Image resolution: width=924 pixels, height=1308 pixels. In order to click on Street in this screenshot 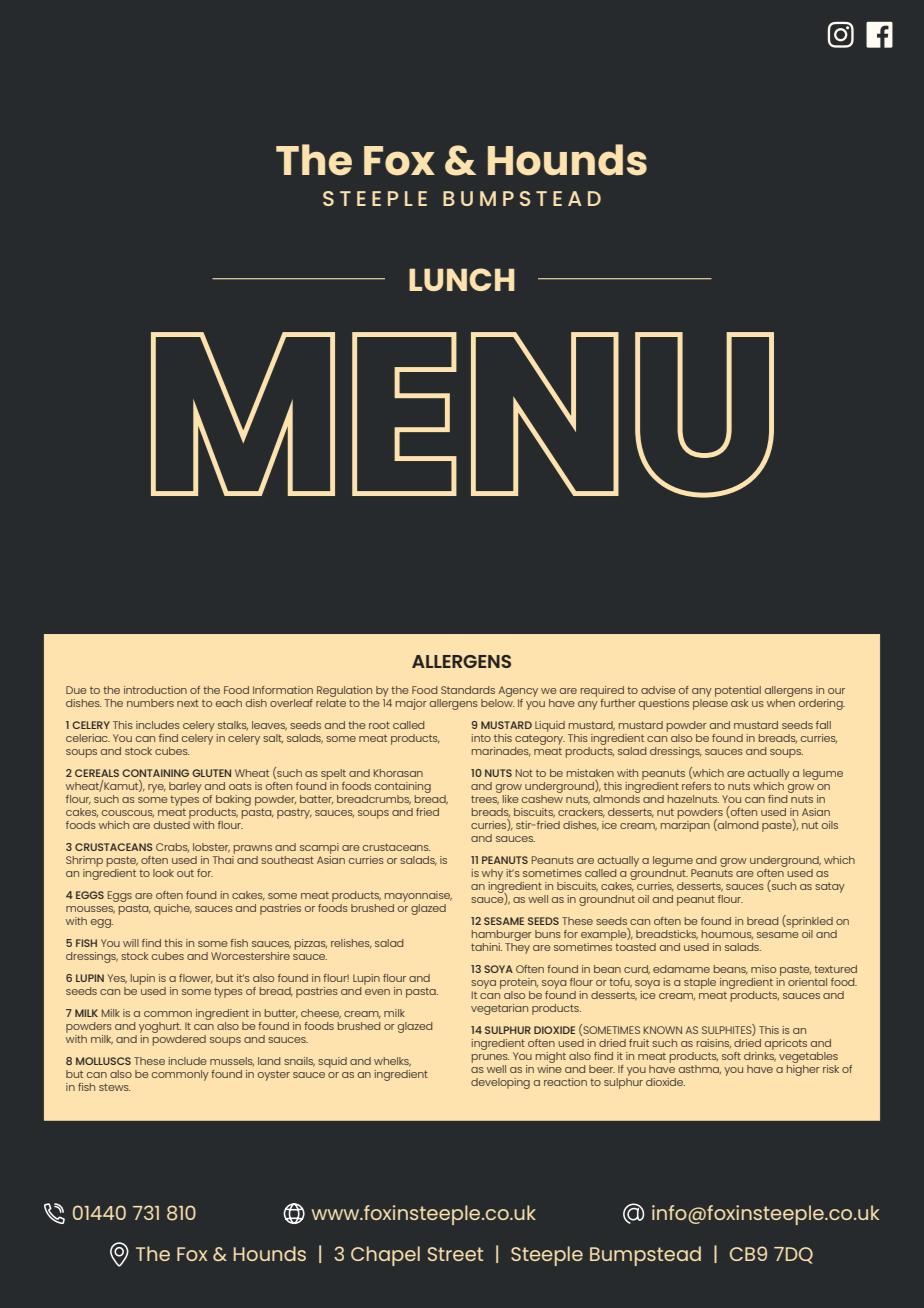, I will do `click(455, 1254)`.
